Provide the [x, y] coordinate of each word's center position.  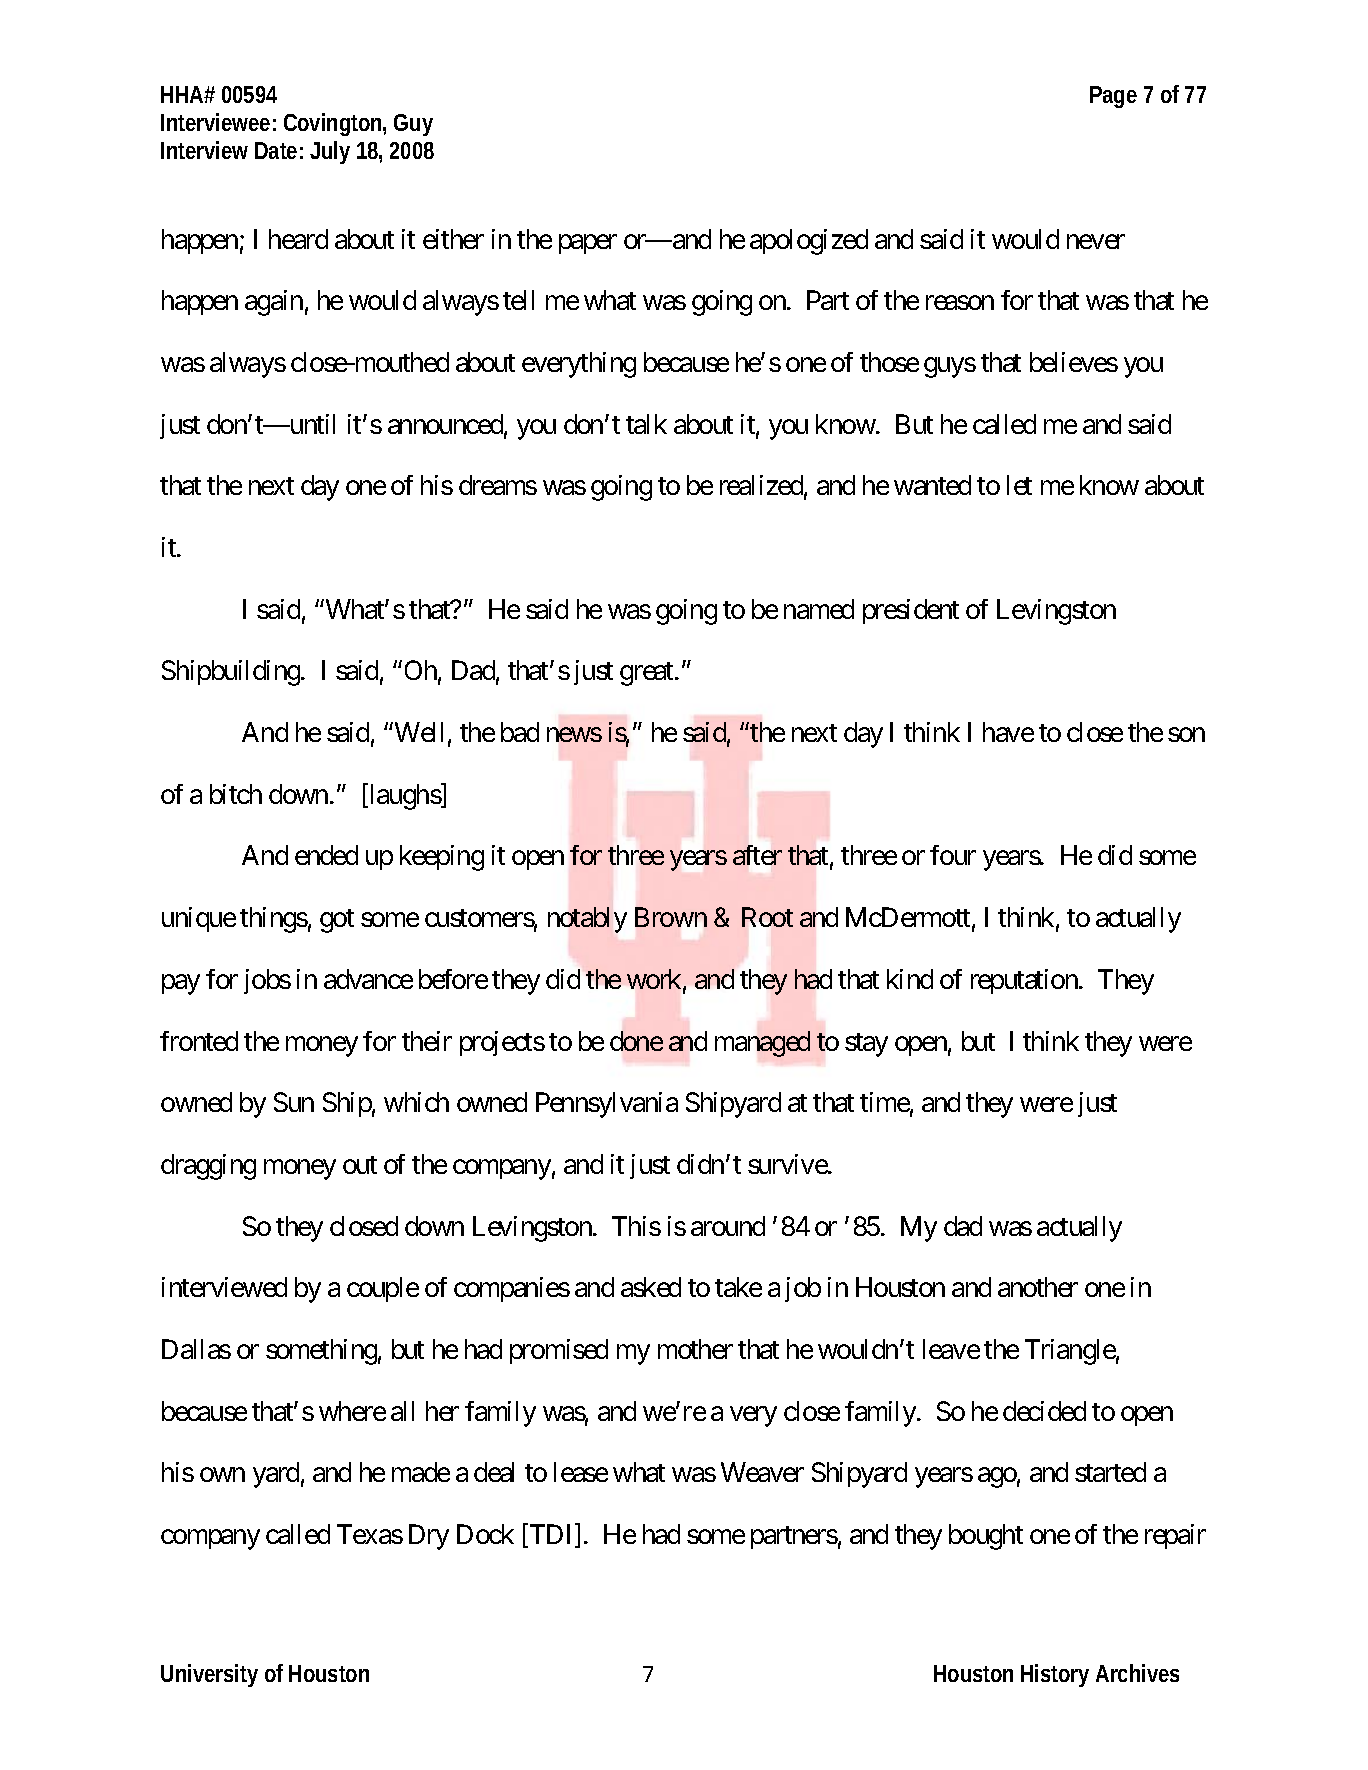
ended [326, 855]
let [1019, 485]
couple [383, 1289]
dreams [498, 485]
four [953, 855]
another [1038, 1287]
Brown [671, 917]
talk [646, 424]
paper [588, 244]
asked [651, 1287]
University [209, 1675]
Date [276, 150]
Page [1113, 97]
